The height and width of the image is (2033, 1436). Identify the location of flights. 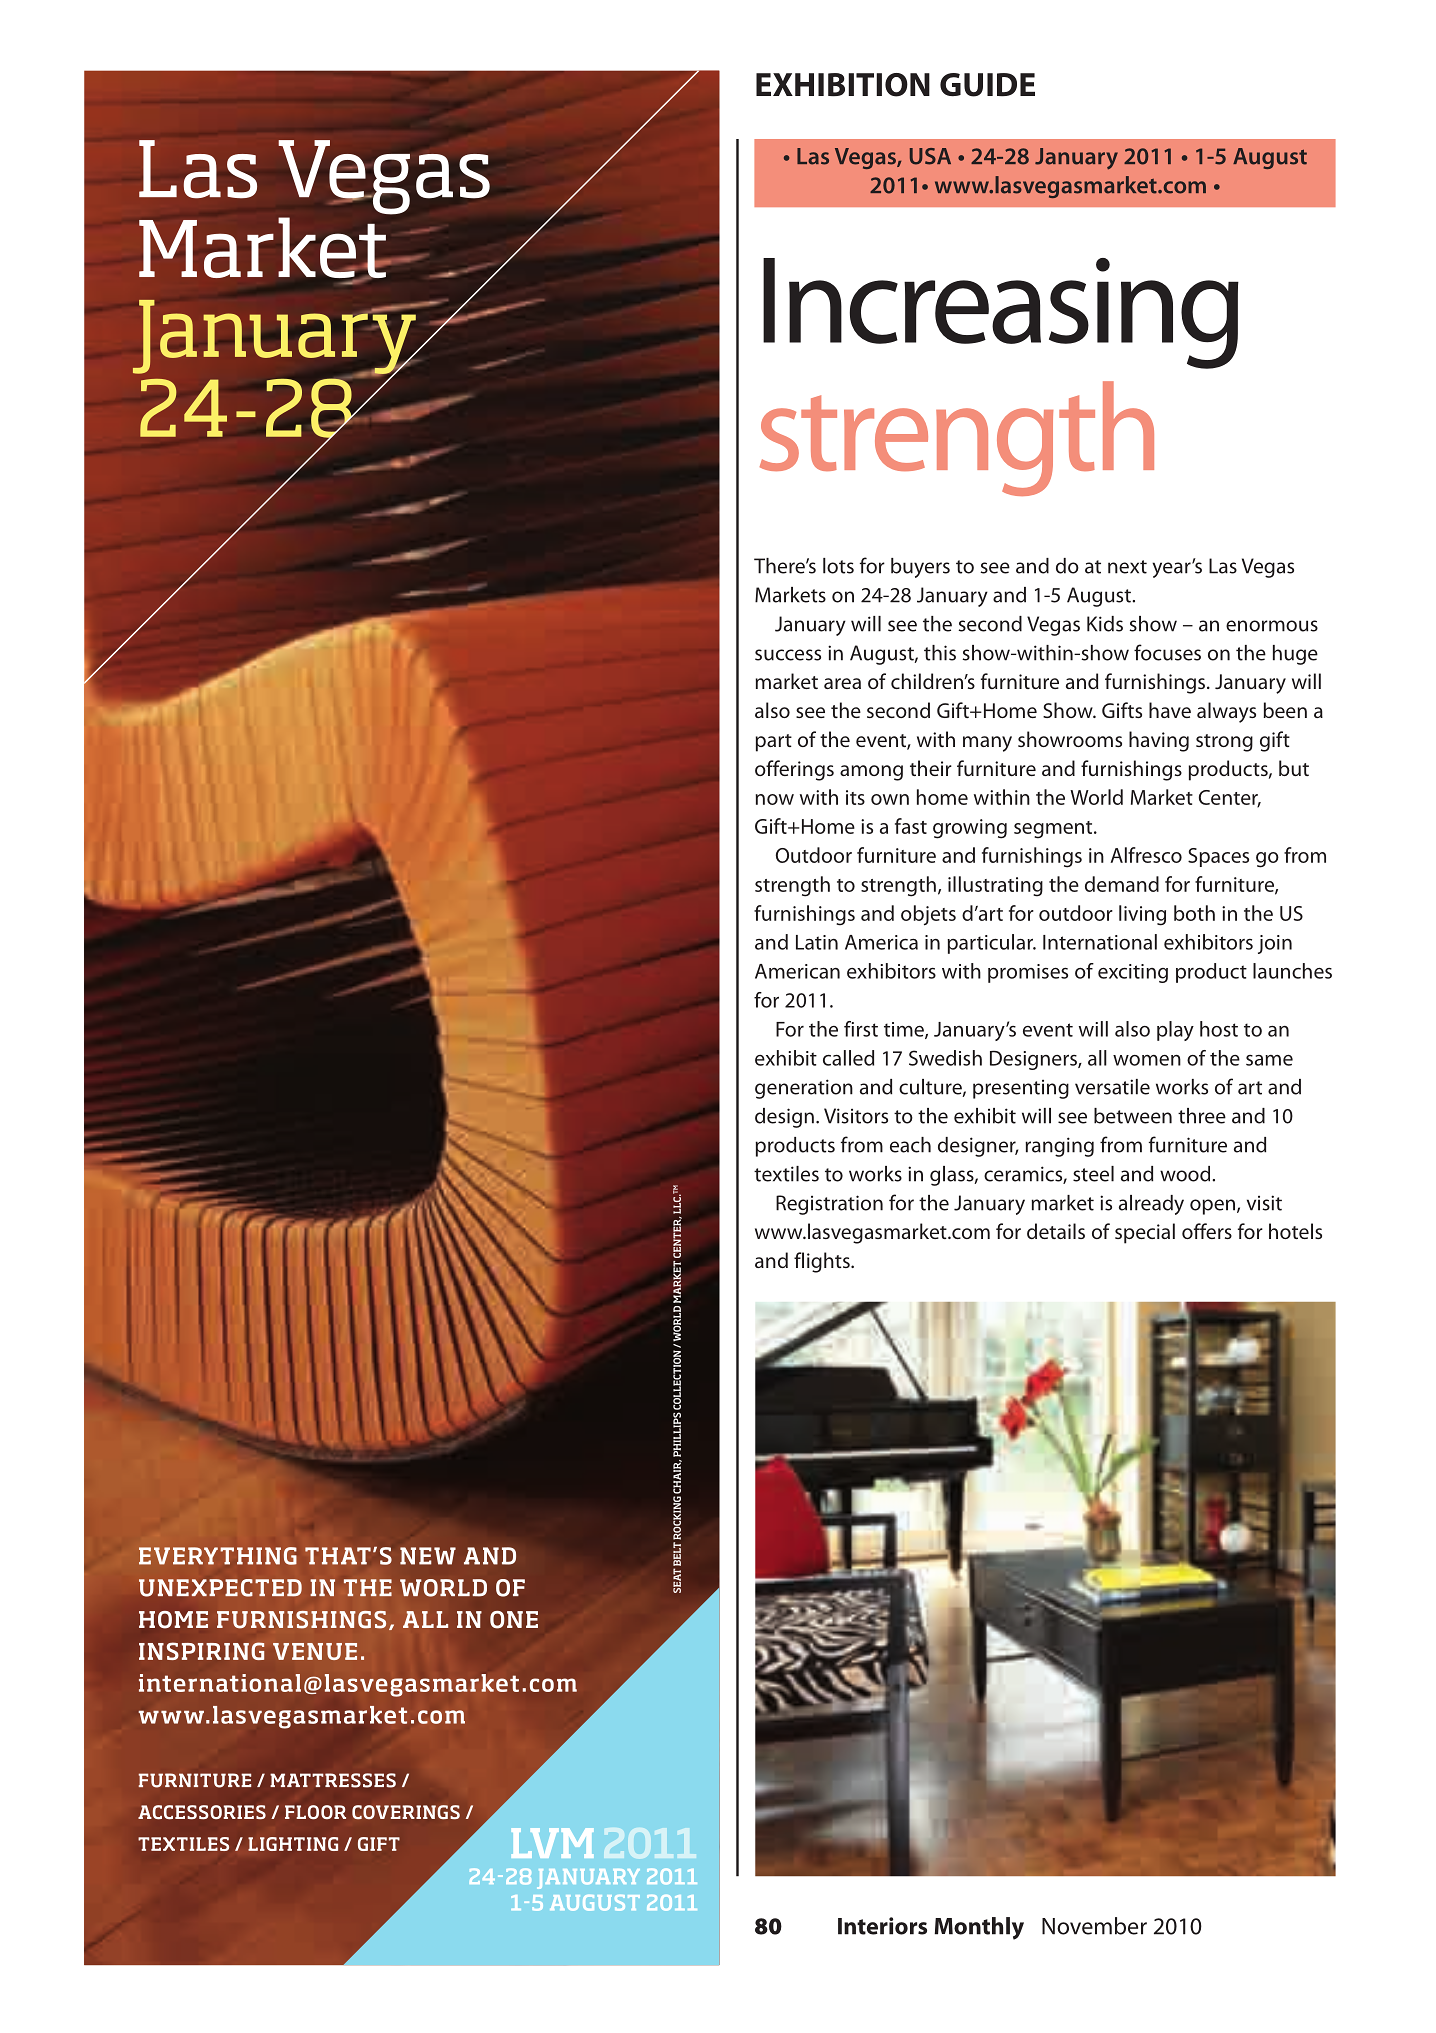
(823, 1262).
